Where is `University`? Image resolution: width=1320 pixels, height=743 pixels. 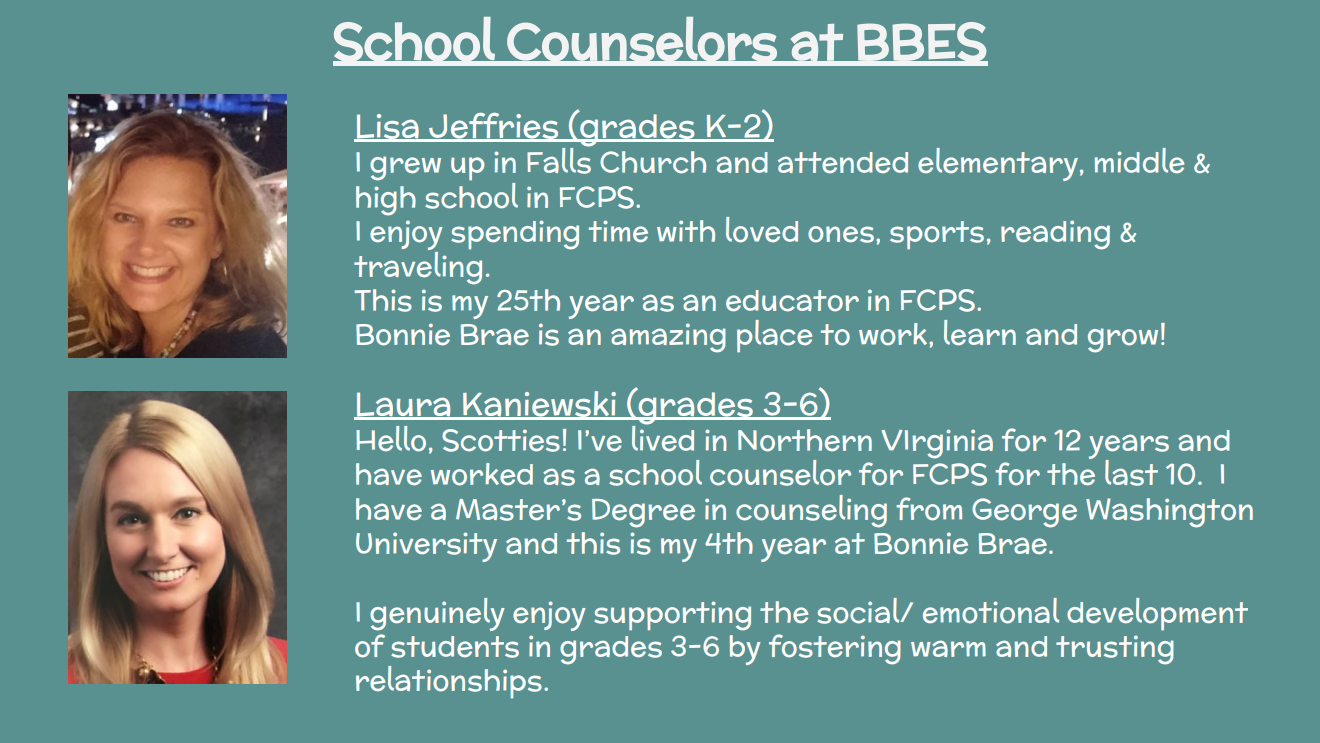
University is located at coordinates (426, 547).
